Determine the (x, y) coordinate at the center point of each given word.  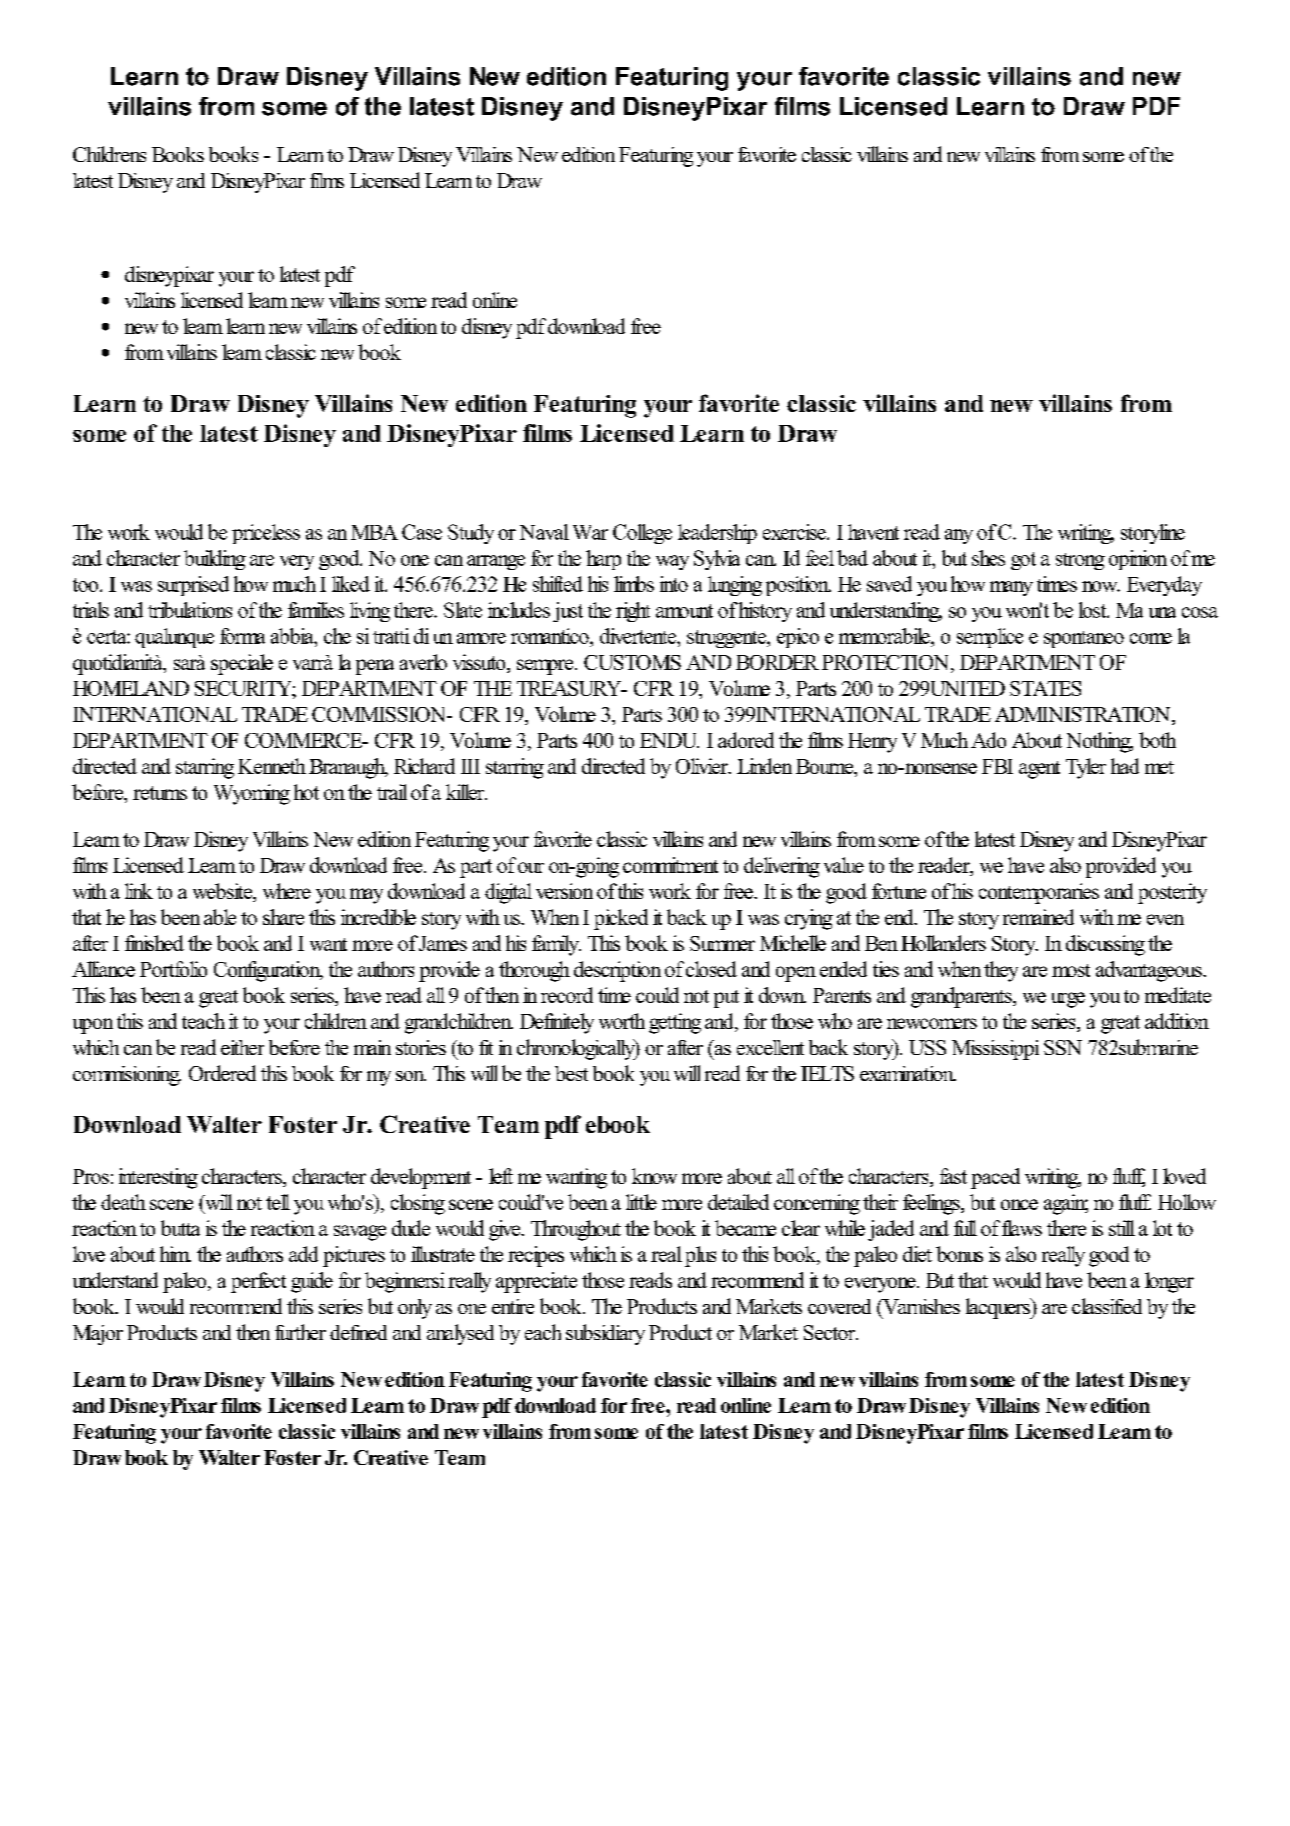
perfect (258, 1282)
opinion (1138, 560)
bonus (959, 1254)
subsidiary (605, 1334)
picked (621, 919)
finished (154, 943)
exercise (795, 532)
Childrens (109, 154)
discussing (1105, 945)
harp (603, 560)
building (215, 560)
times (1057, 584)
